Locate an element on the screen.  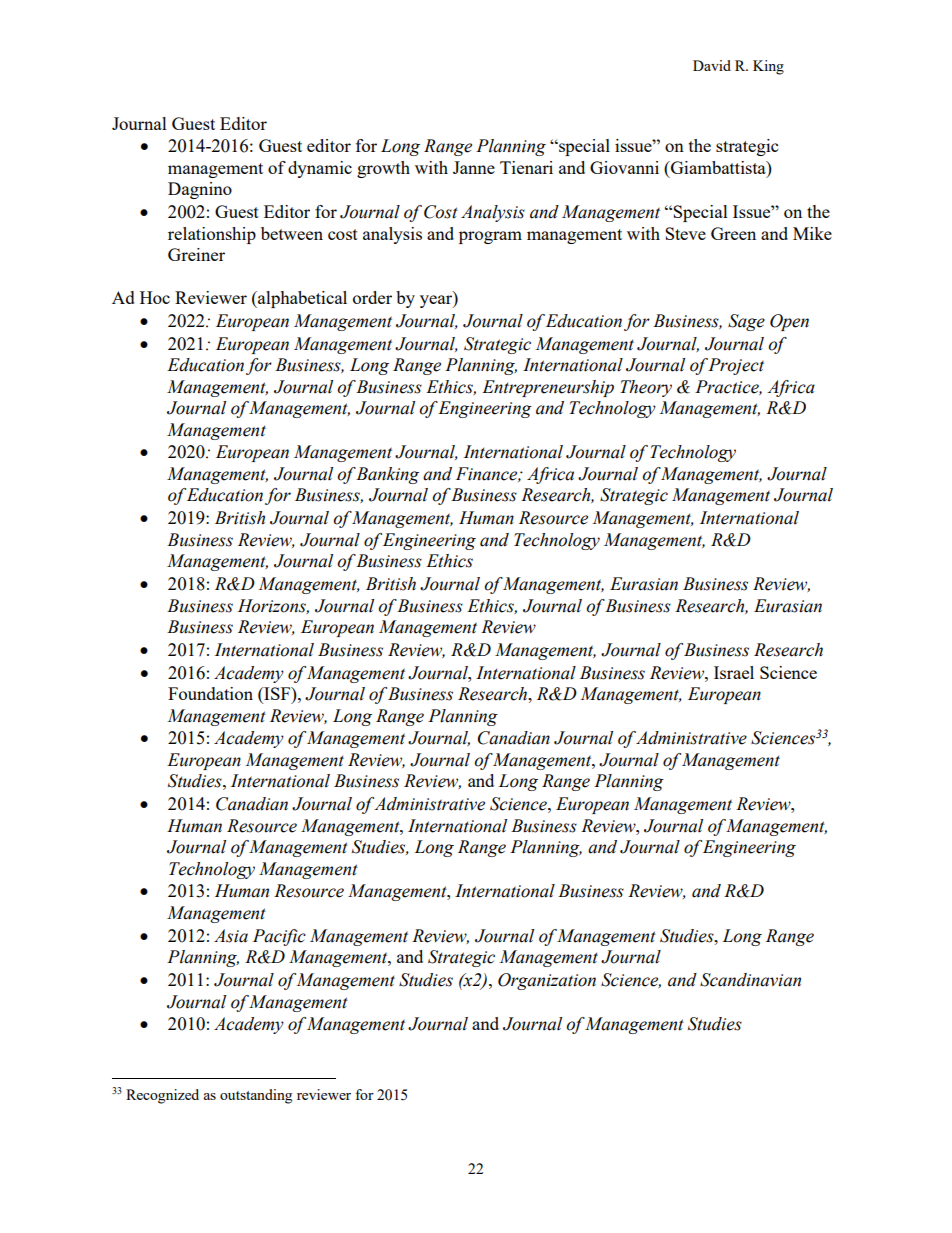
Greiner is located at coordinates (196, 254).
